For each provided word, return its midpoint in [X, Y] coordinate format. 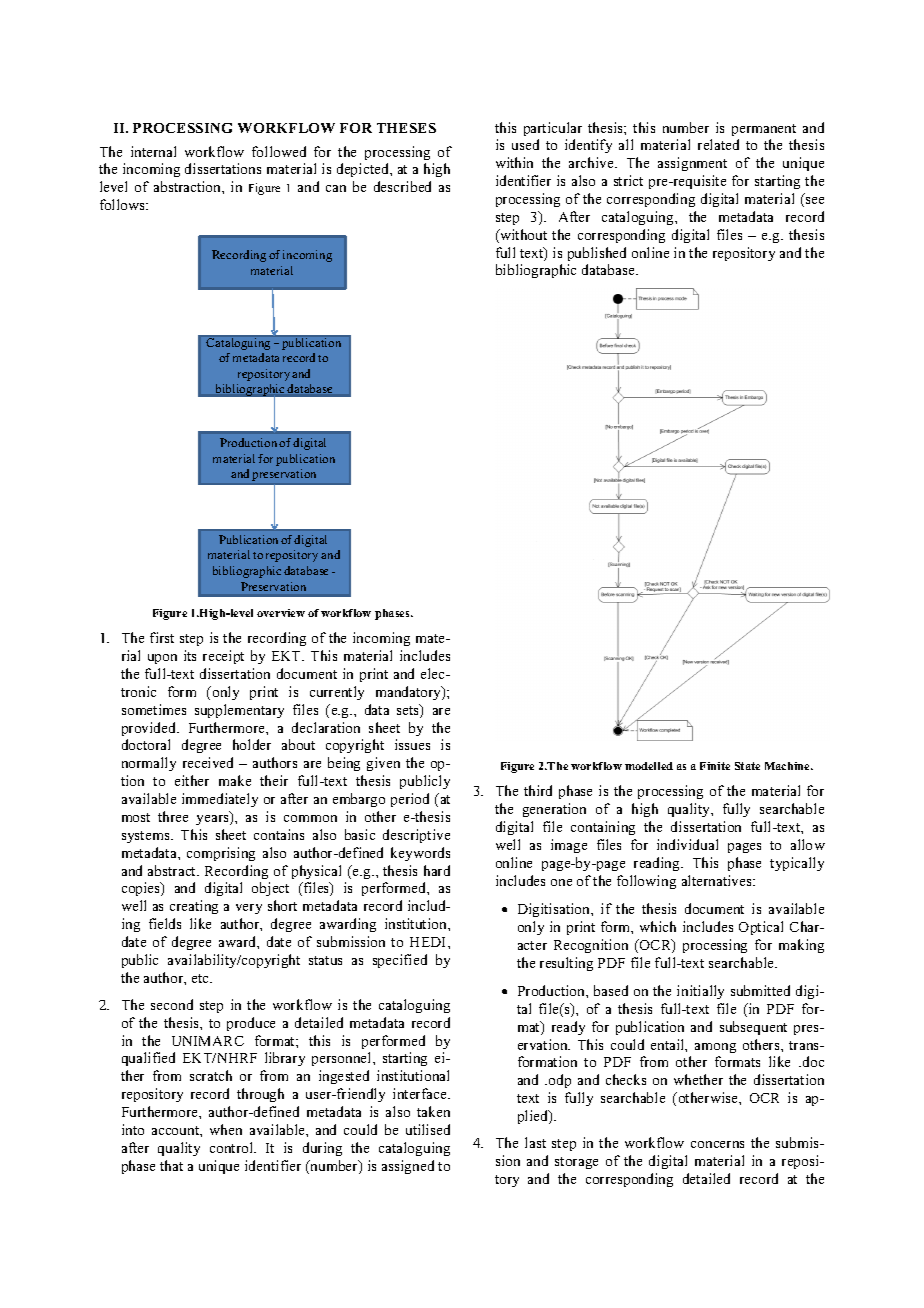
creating [194, 907]
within [514, 162]
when [226, 1129]
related [718, 144]
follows [123, 204]
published [597, 254]
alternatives [718, 880]
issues [412, 744]
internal [153, 151]
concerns [717, 1144]
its [190, 655]
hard [437, 870]
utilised [428, 1129]
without [522, 236]
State [747, 766]
